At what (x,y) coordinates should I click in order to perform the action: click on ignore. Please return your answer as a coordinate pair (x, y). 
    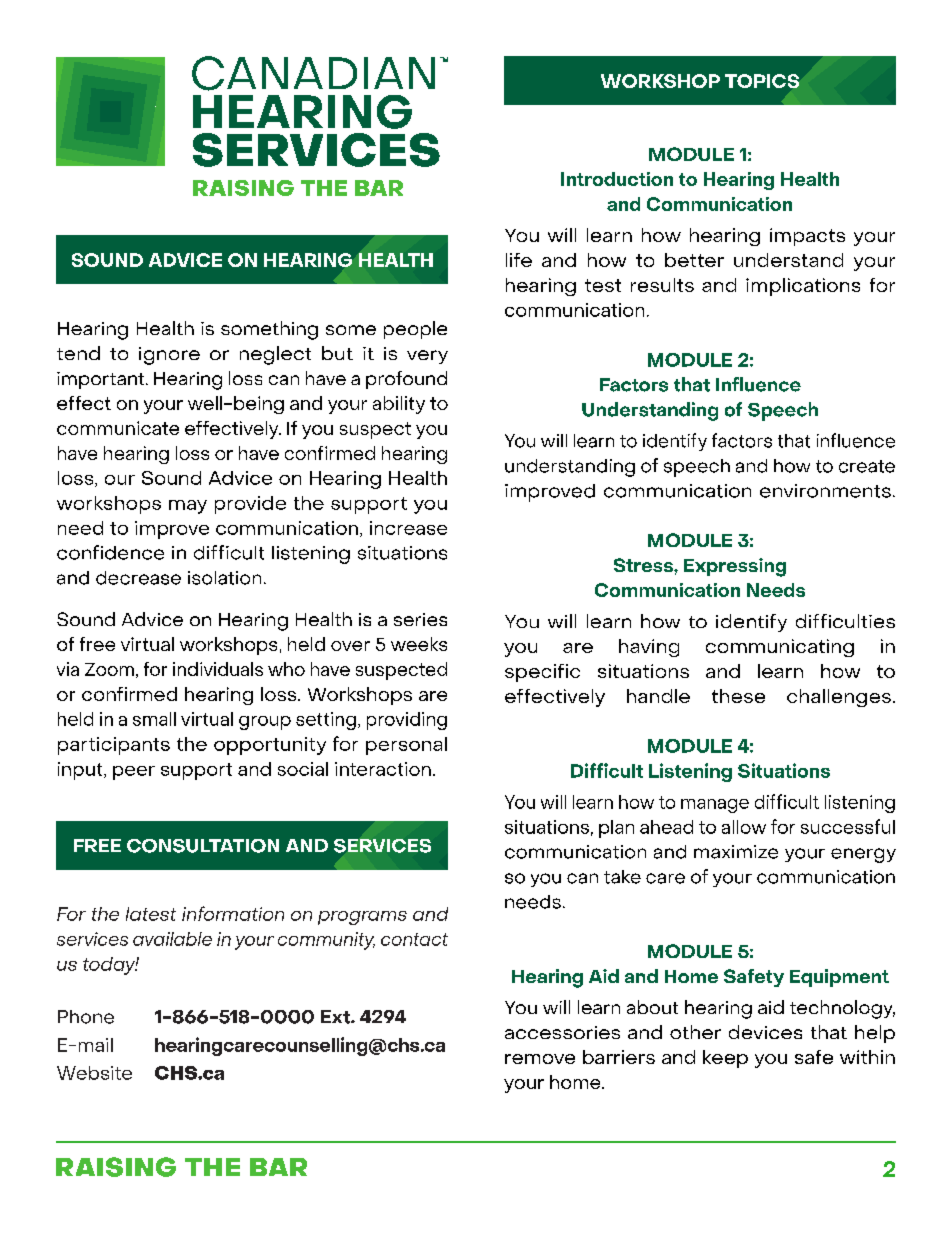
    Looking at the image, I should click on (169, 356).
